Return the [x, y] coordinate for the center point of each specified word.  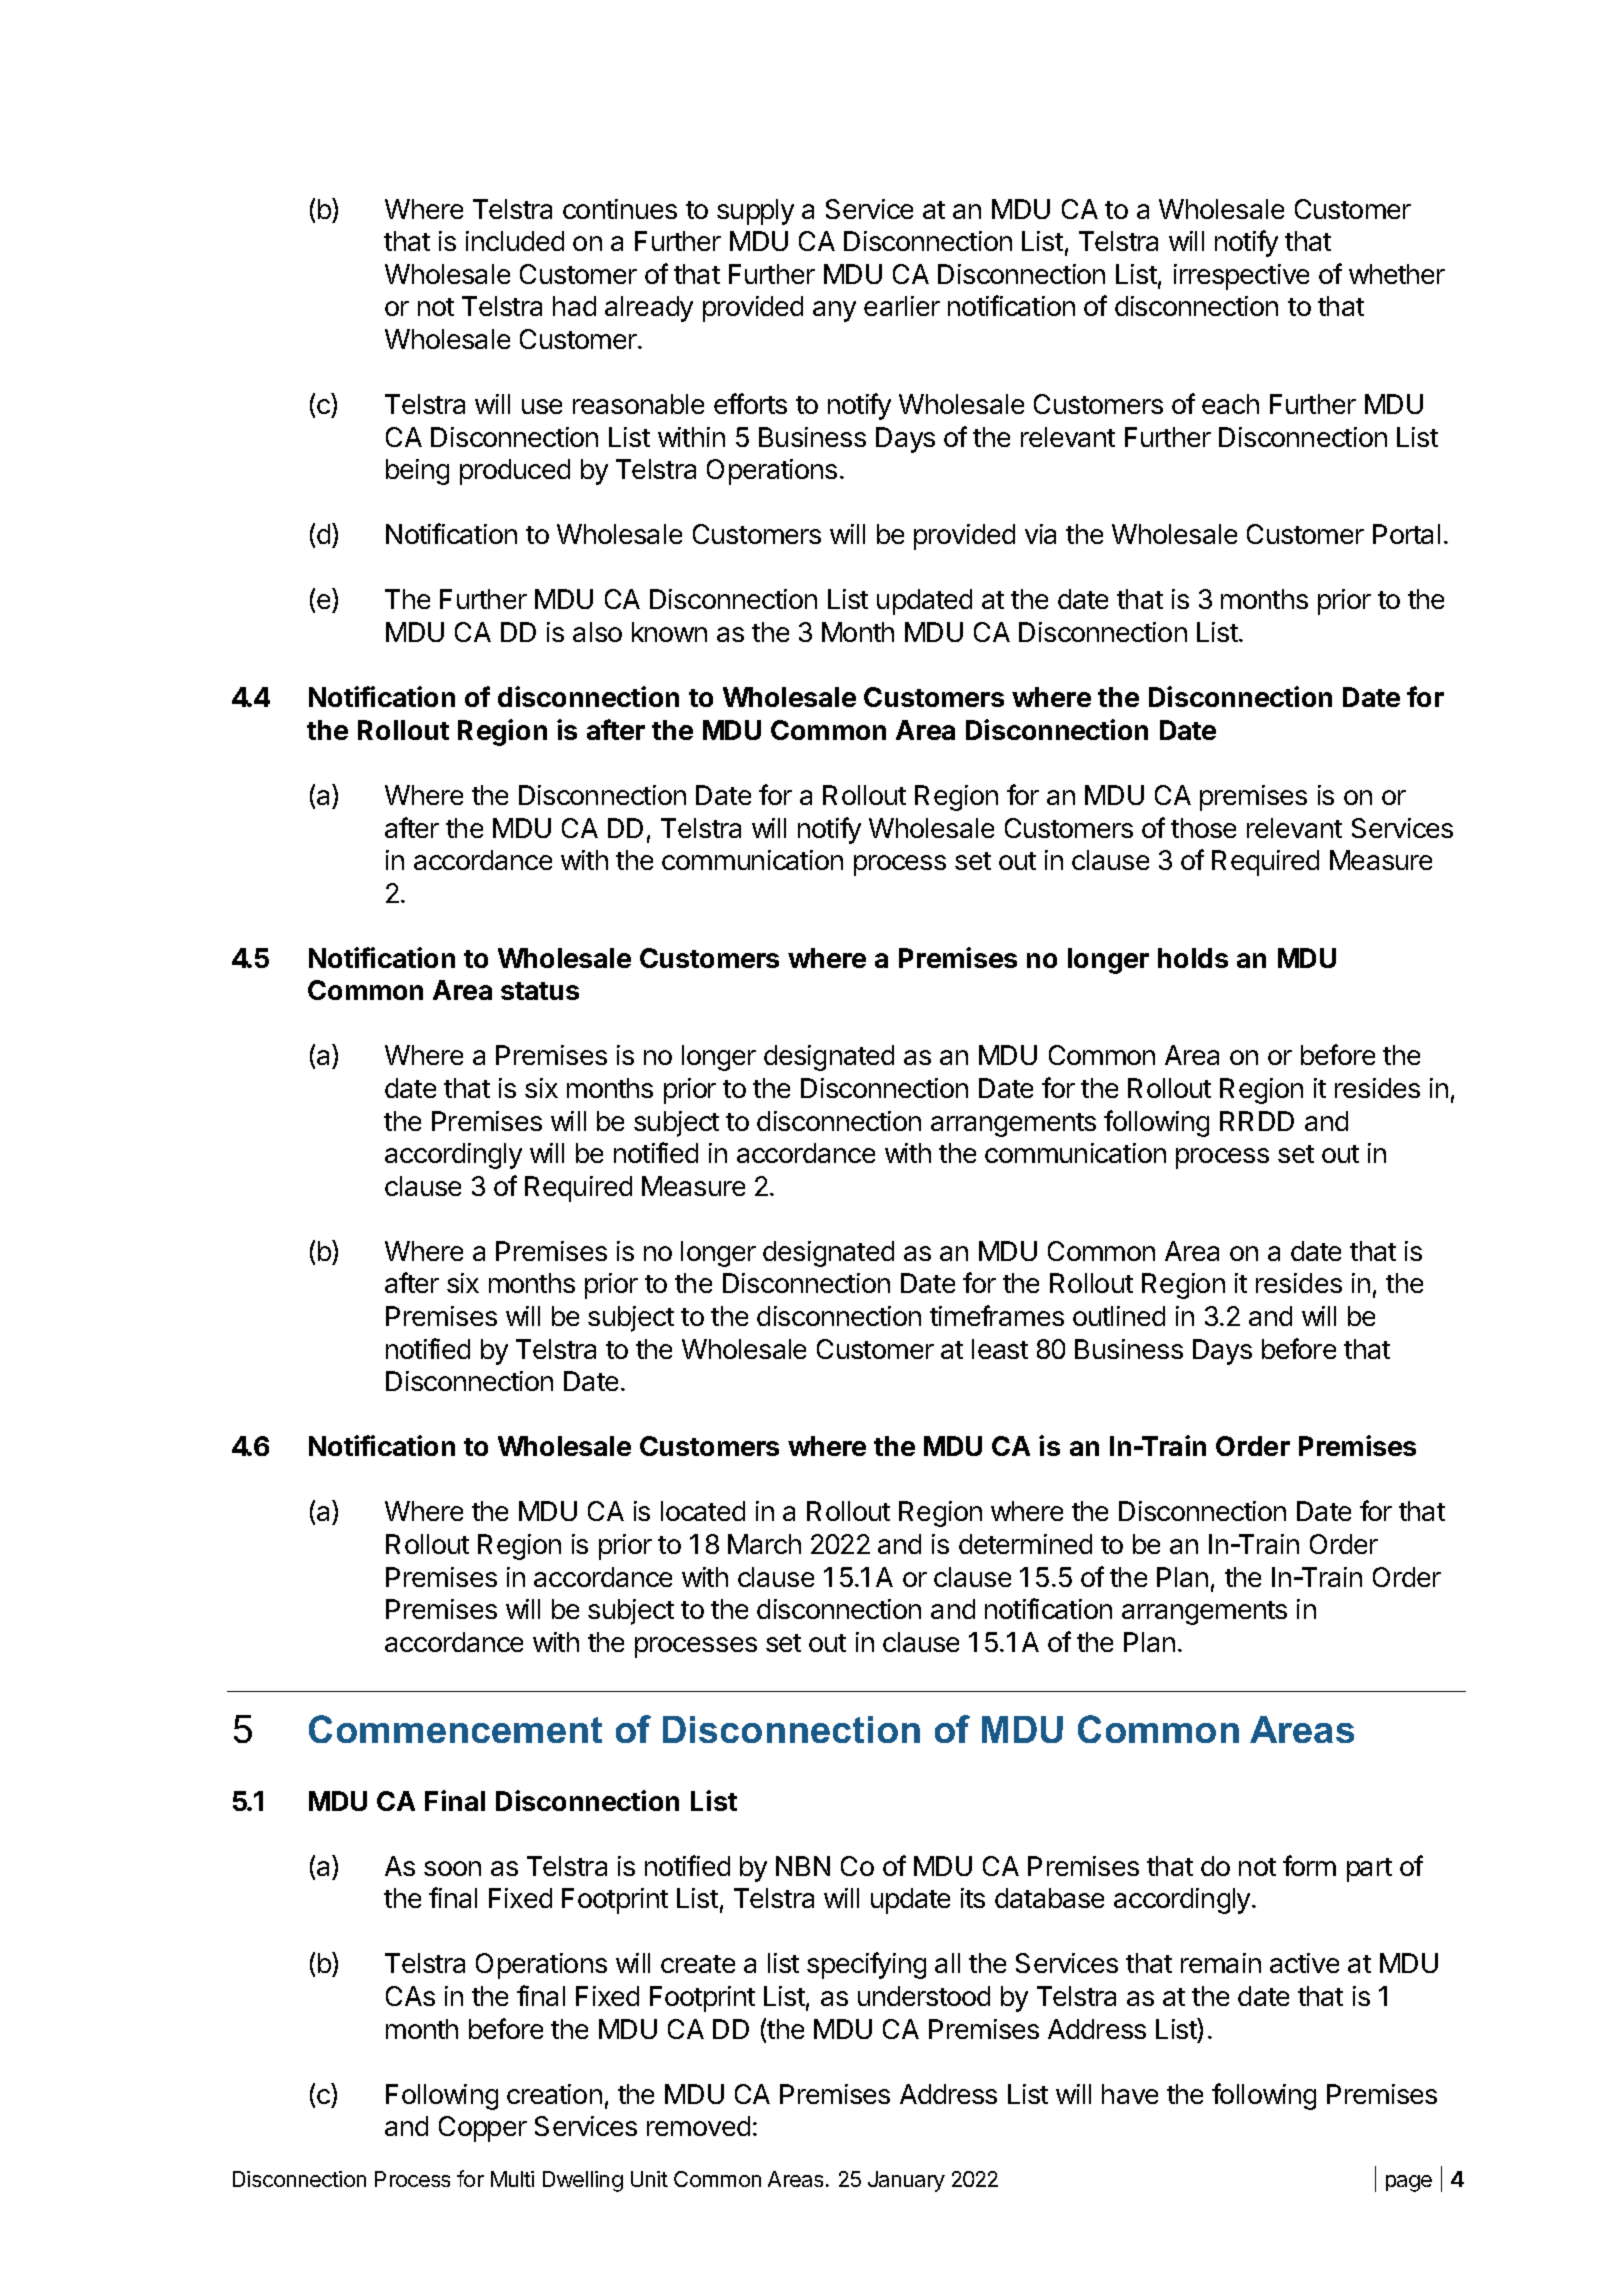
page [1409, 2183]
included [515, 241]
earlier [902, 306]
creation [554, 2094]
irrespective [1241, 277]
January [906, 2181]
